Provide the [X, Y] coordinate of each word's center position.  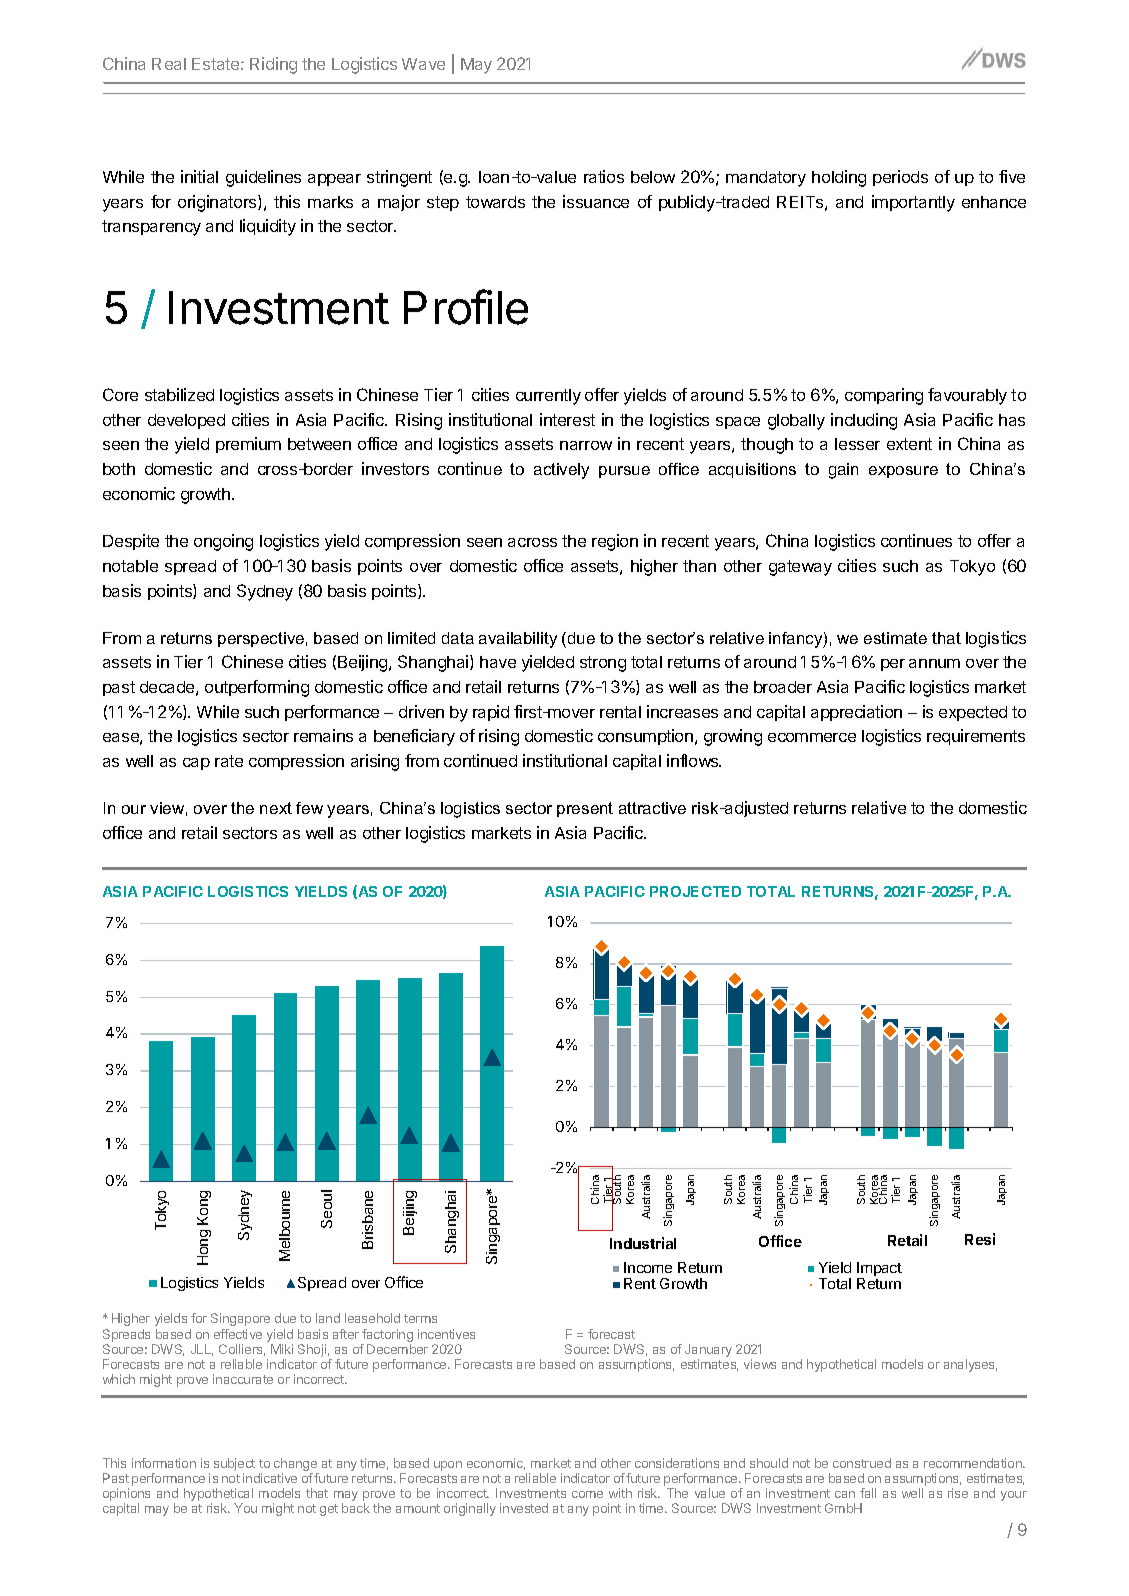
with [620, 1493]
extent [909, 444]
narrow [586, 445]
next [276, 808]
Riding [273, 65]
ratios [604, 176]
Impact [879, 1270]
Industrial [643, 1243]
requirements [976, 737]
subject [234, 1464]
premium [248, 445]
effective [238, 1334]
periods [900, 178]
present [585, 809]
